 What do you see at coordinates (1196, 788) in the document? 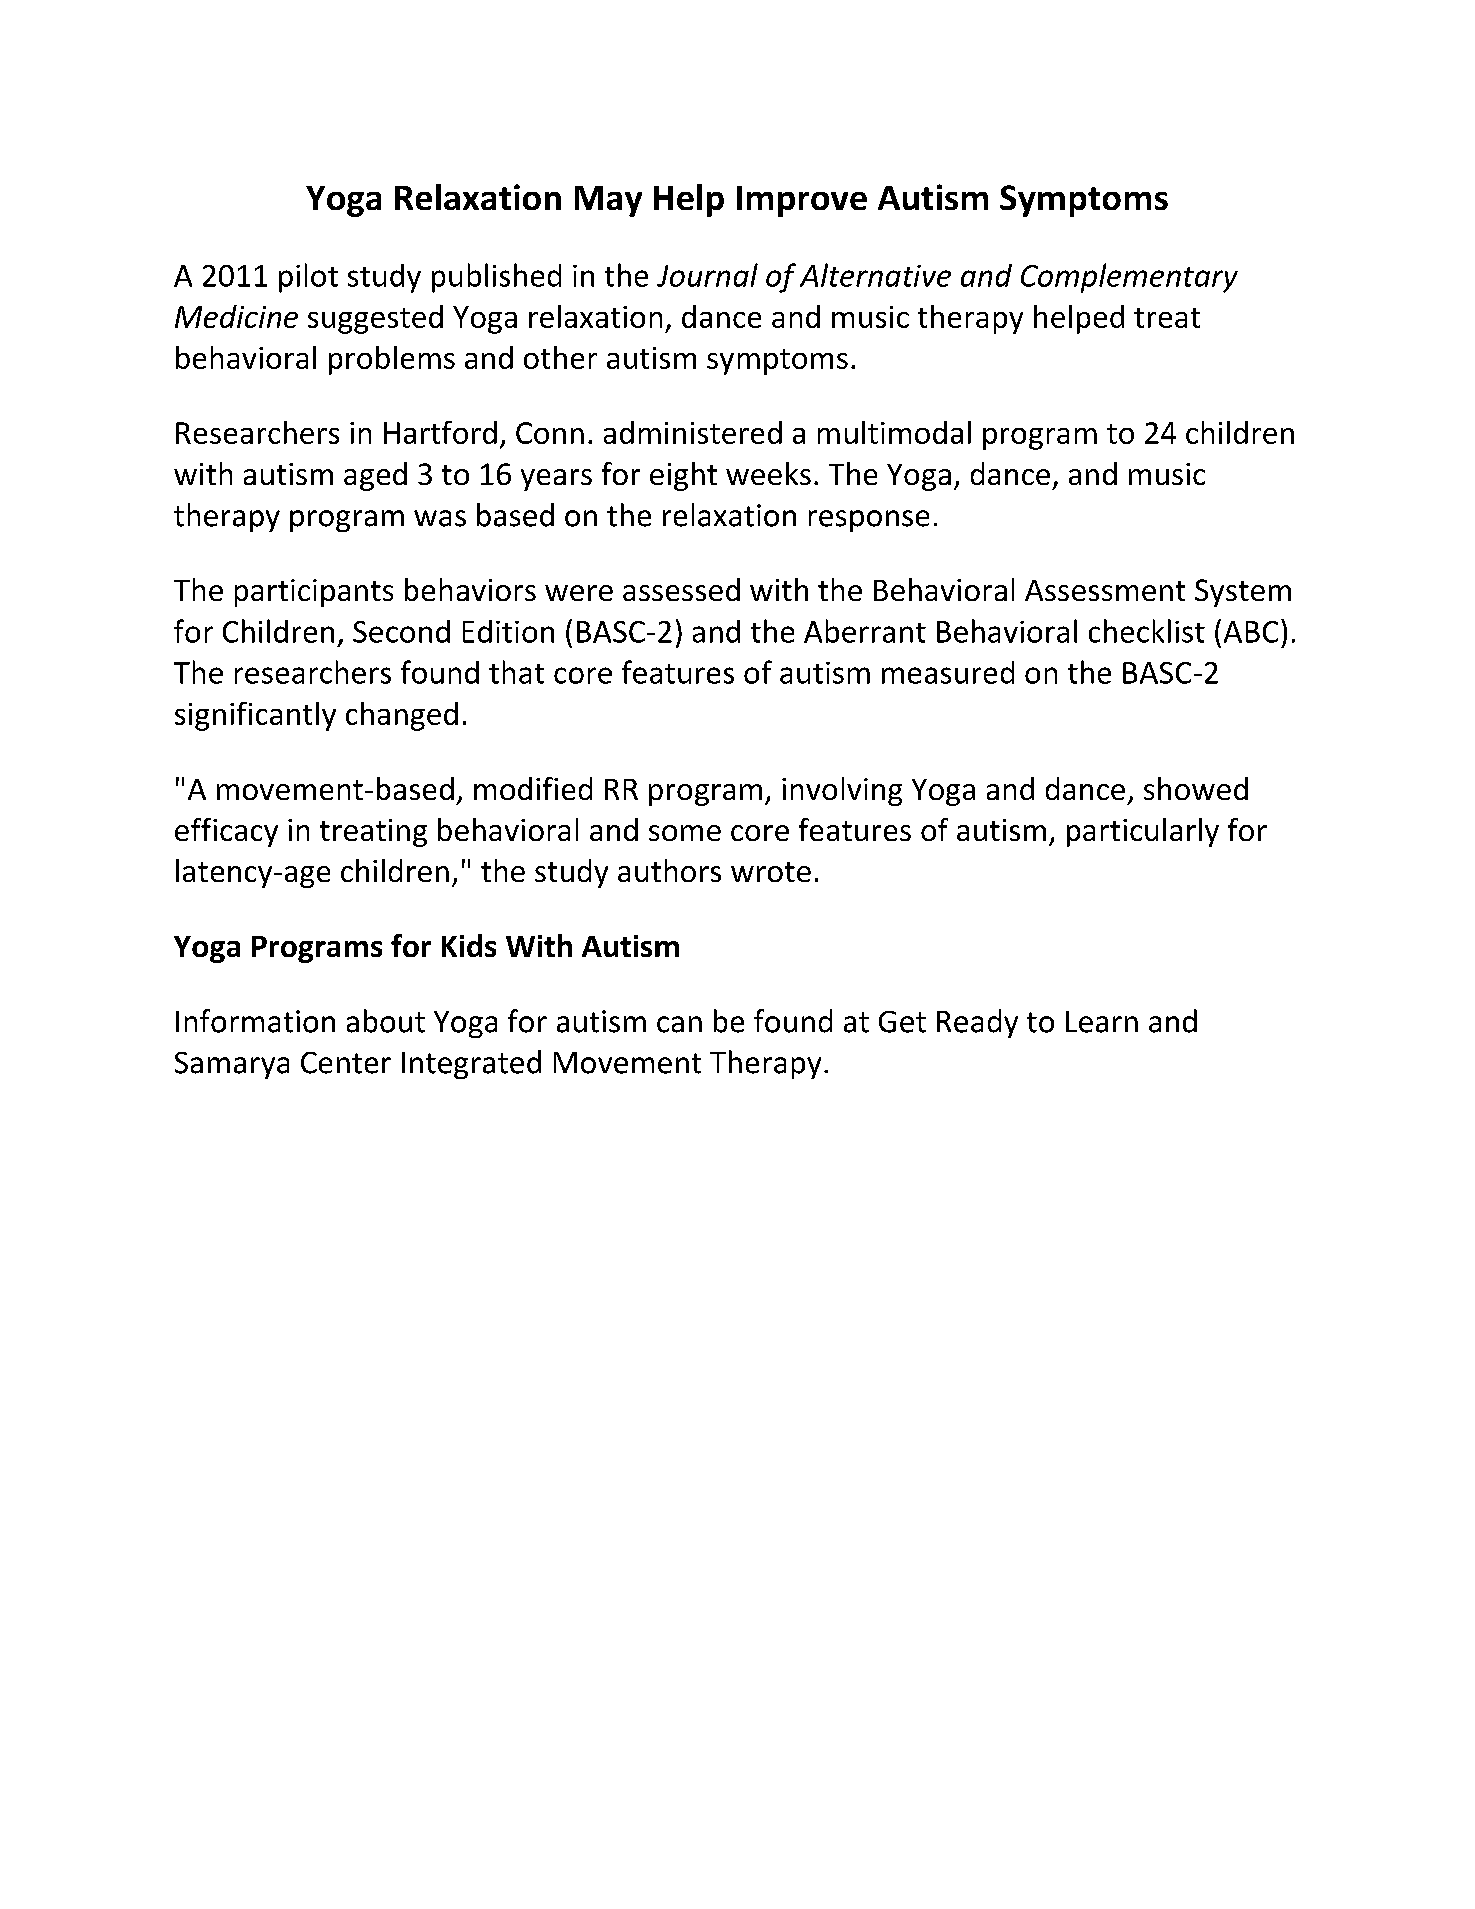
I see `showed` at bounding box center [1196, 788].
